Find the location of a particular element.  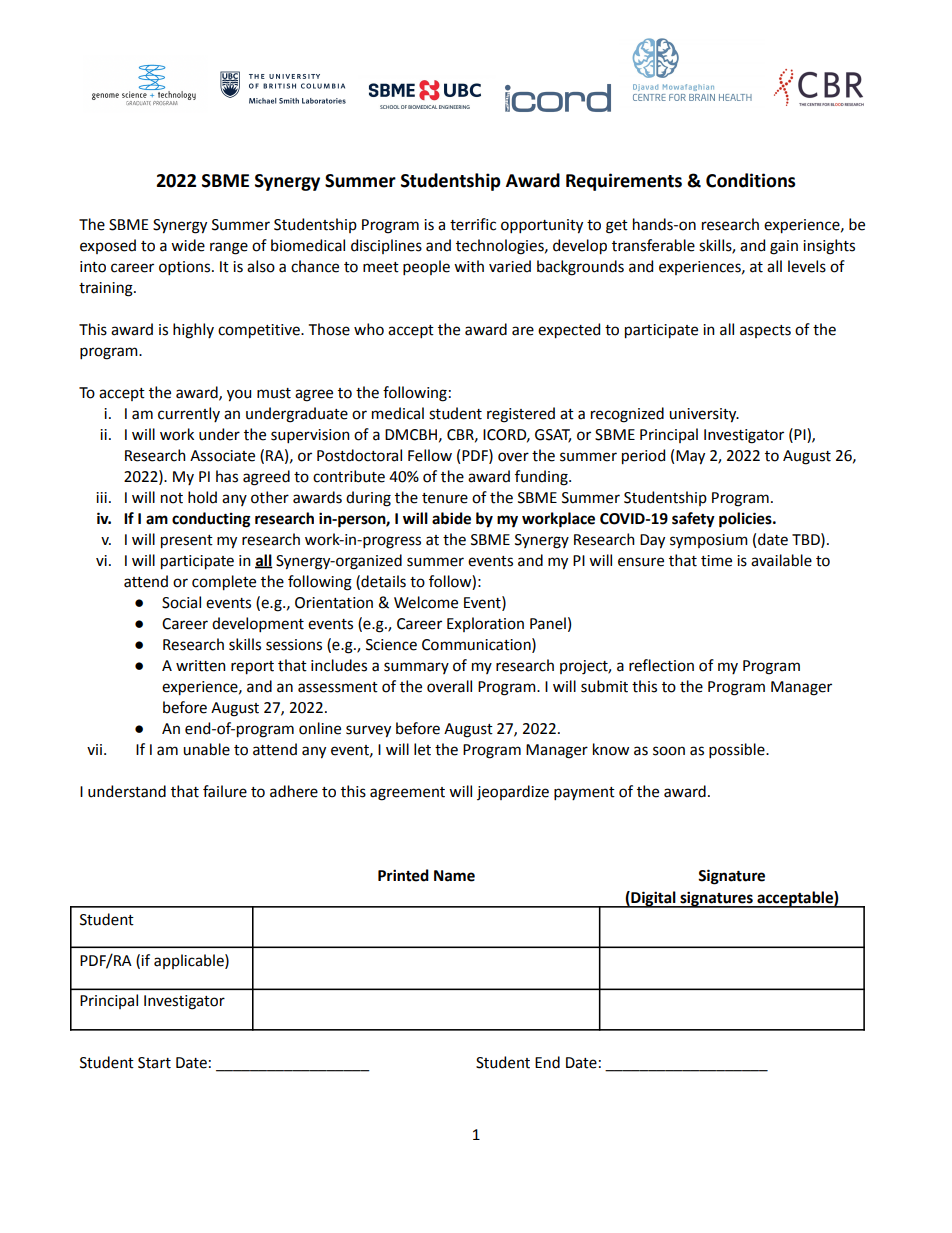

registered is located at coordinates (521, 415).
